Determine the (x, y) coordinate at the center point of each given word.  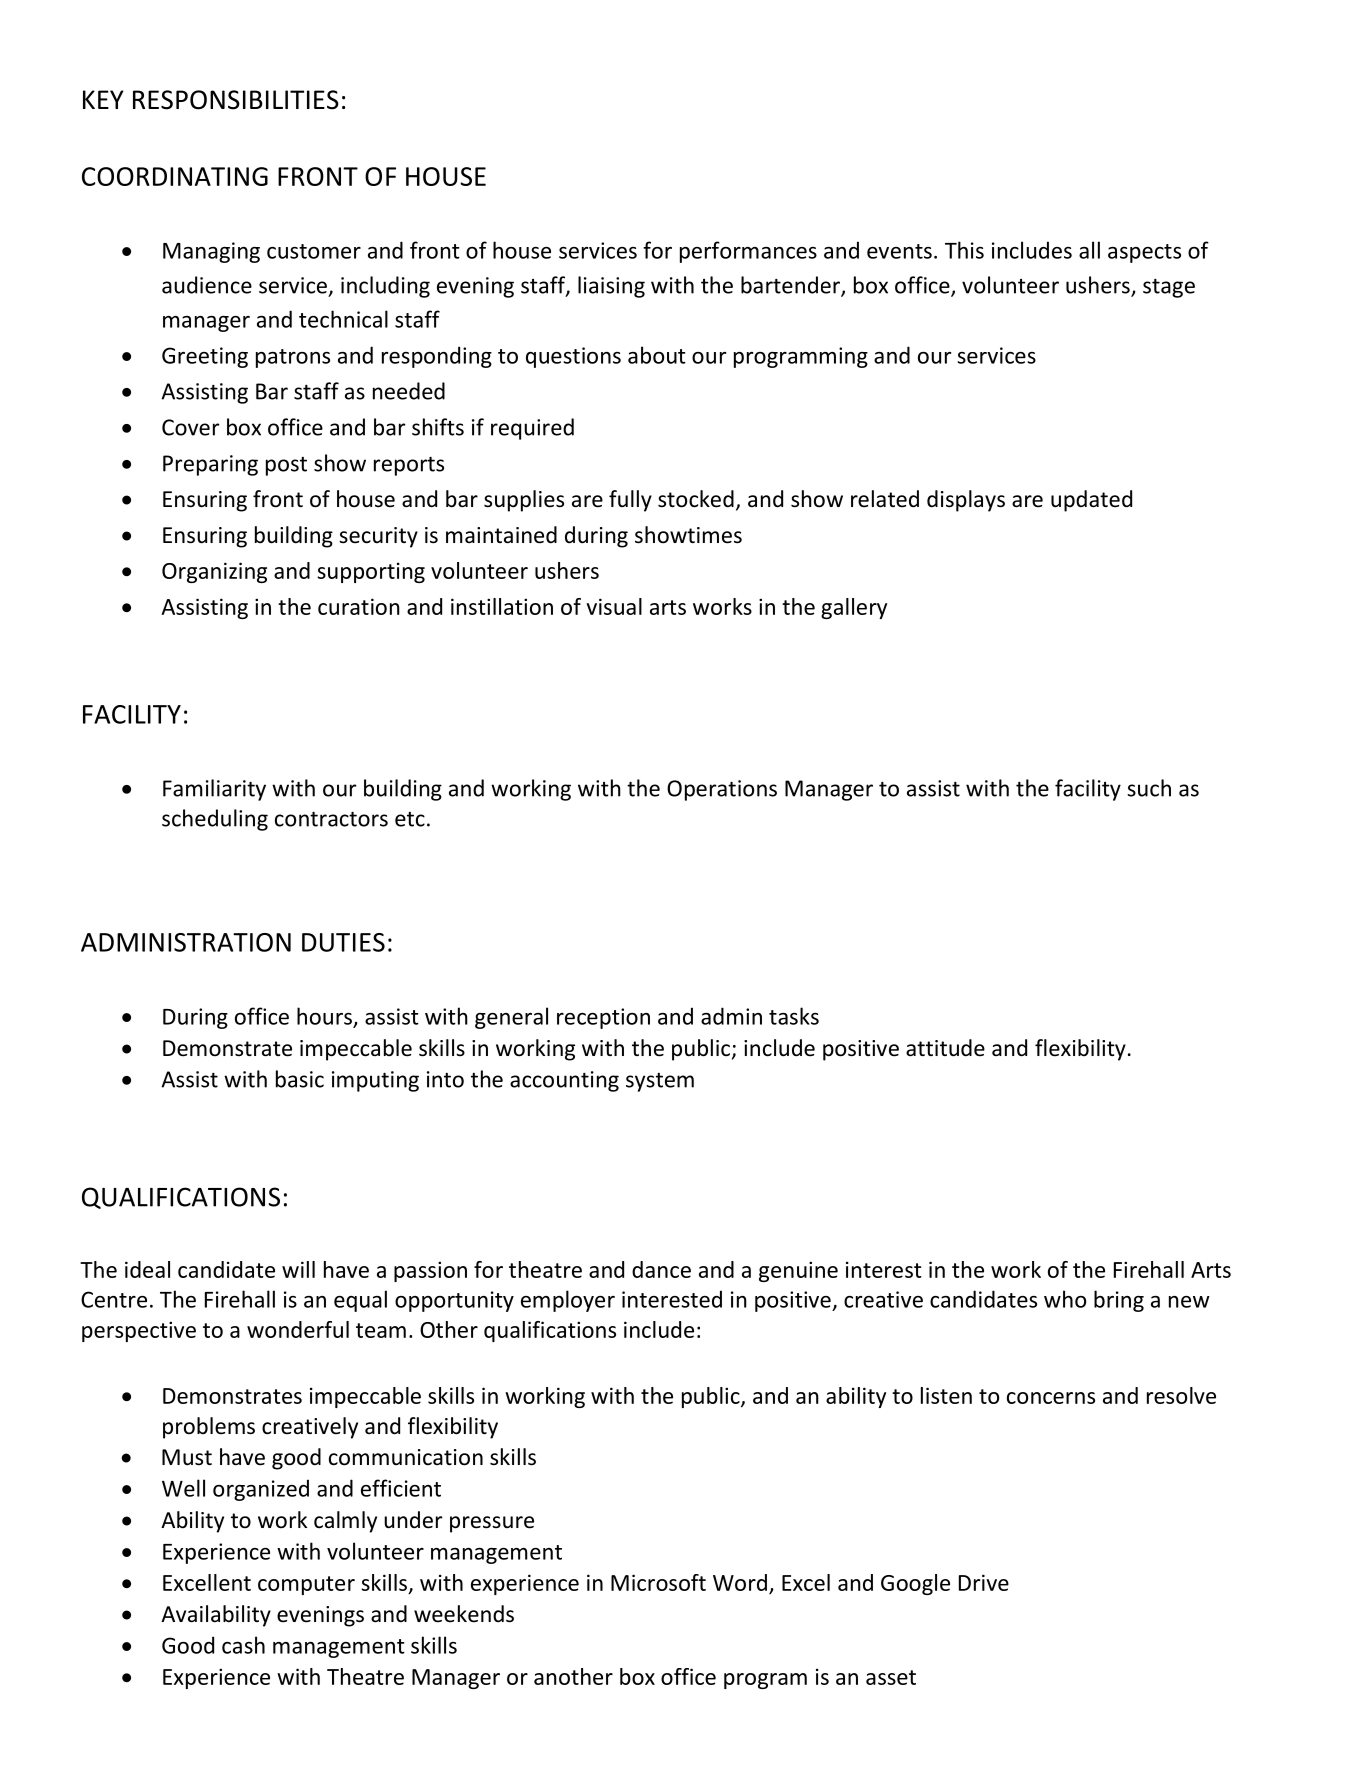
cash (243, 1645)
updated (1091, 501)
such (1149, 788)
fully (630, 501)
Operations (722, 790)
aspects (1144, 253)
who (1065, 1299)
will (298, 1269)
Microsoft (658, 1582)
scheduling (215, 820)
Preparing (210, 465)
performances (748, 252)
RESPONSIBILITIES (236, 100)
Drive (984, 1582)
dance (661, 1269)
